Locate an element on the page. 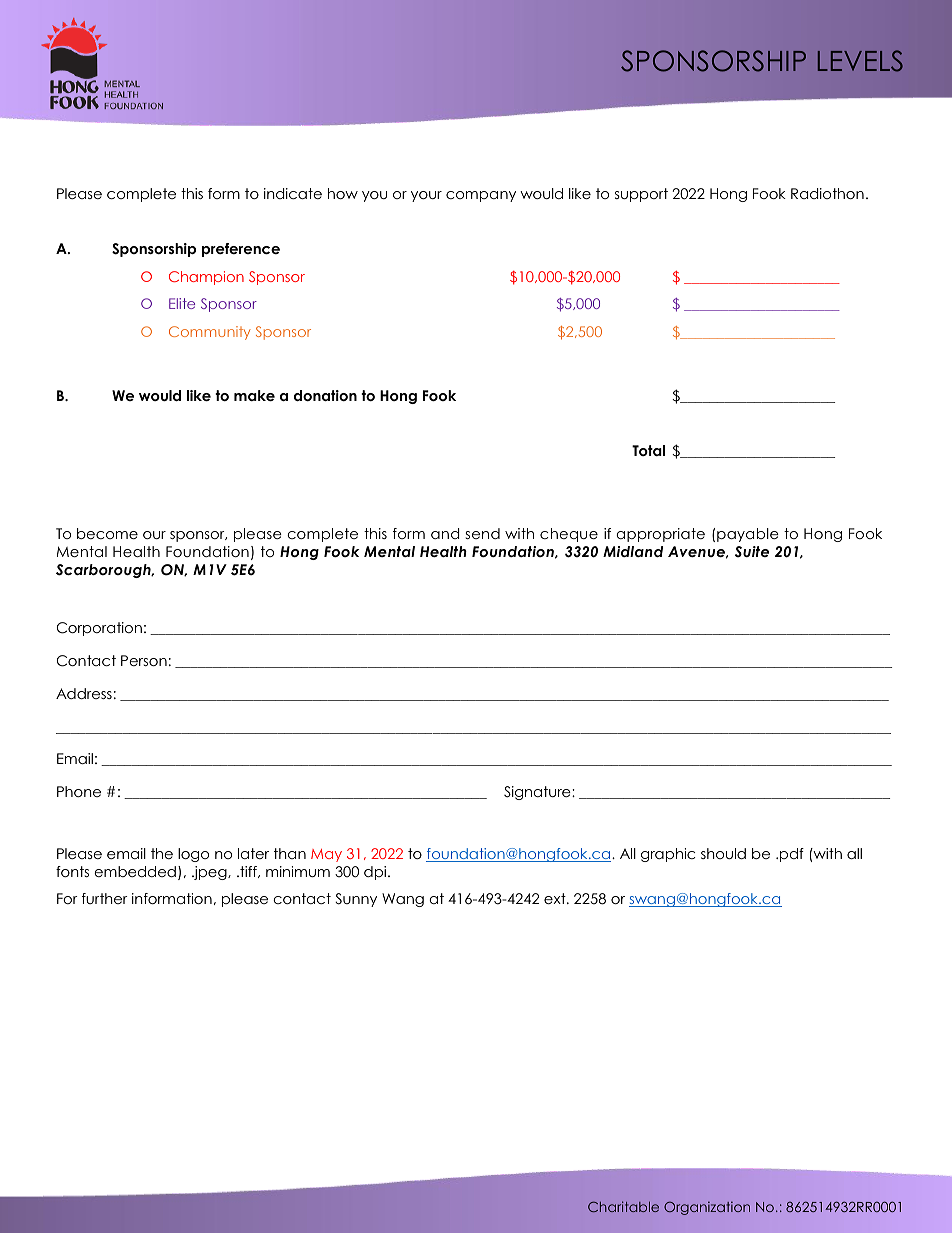 The image size is (952, 1233). company is located at coordinates (481, 196).
